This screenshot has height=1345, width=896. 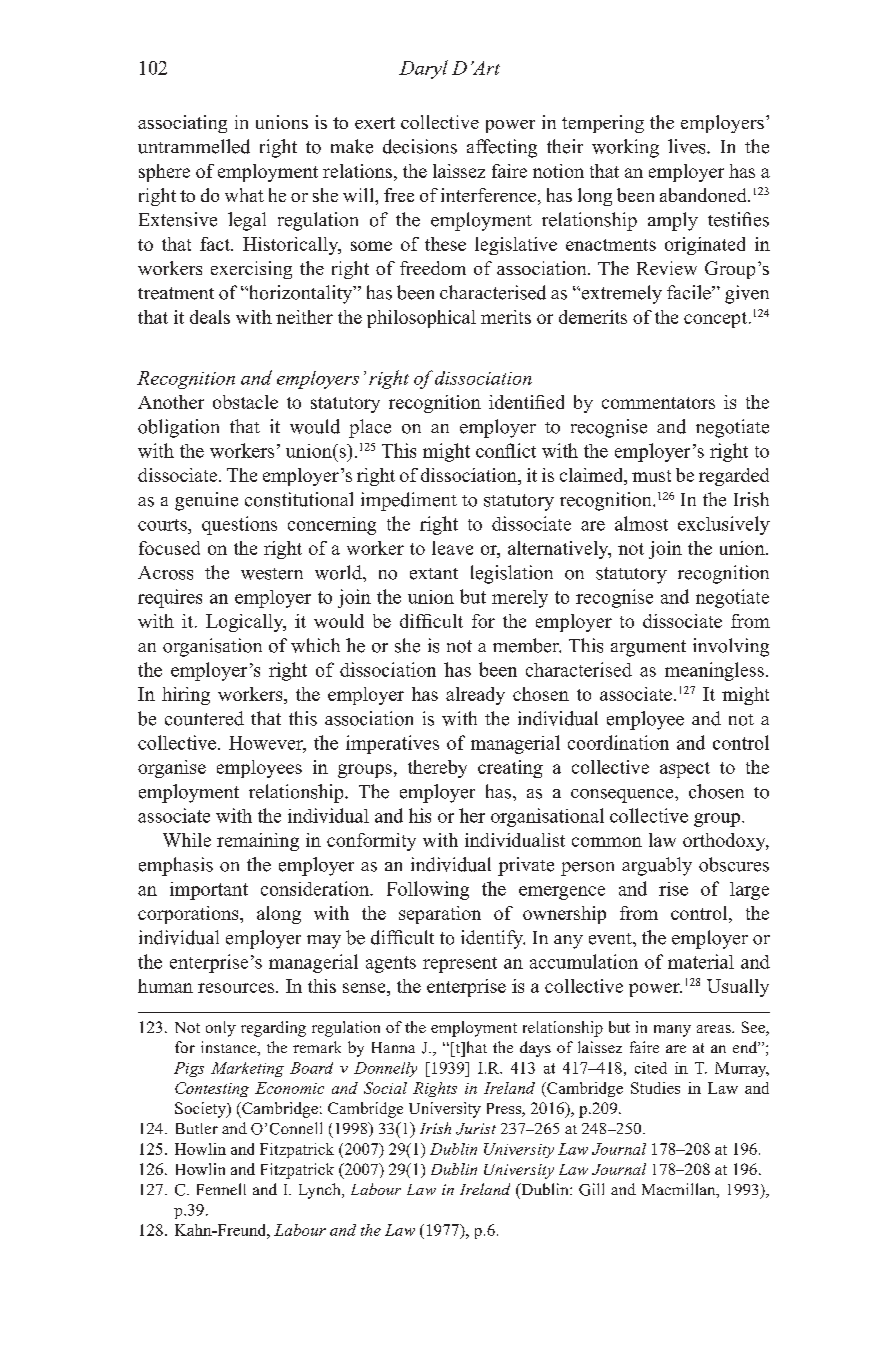 What do you see at coordinates (182, 124) in the screenshot?
I see `associating` at bounding box center [182, 124].
